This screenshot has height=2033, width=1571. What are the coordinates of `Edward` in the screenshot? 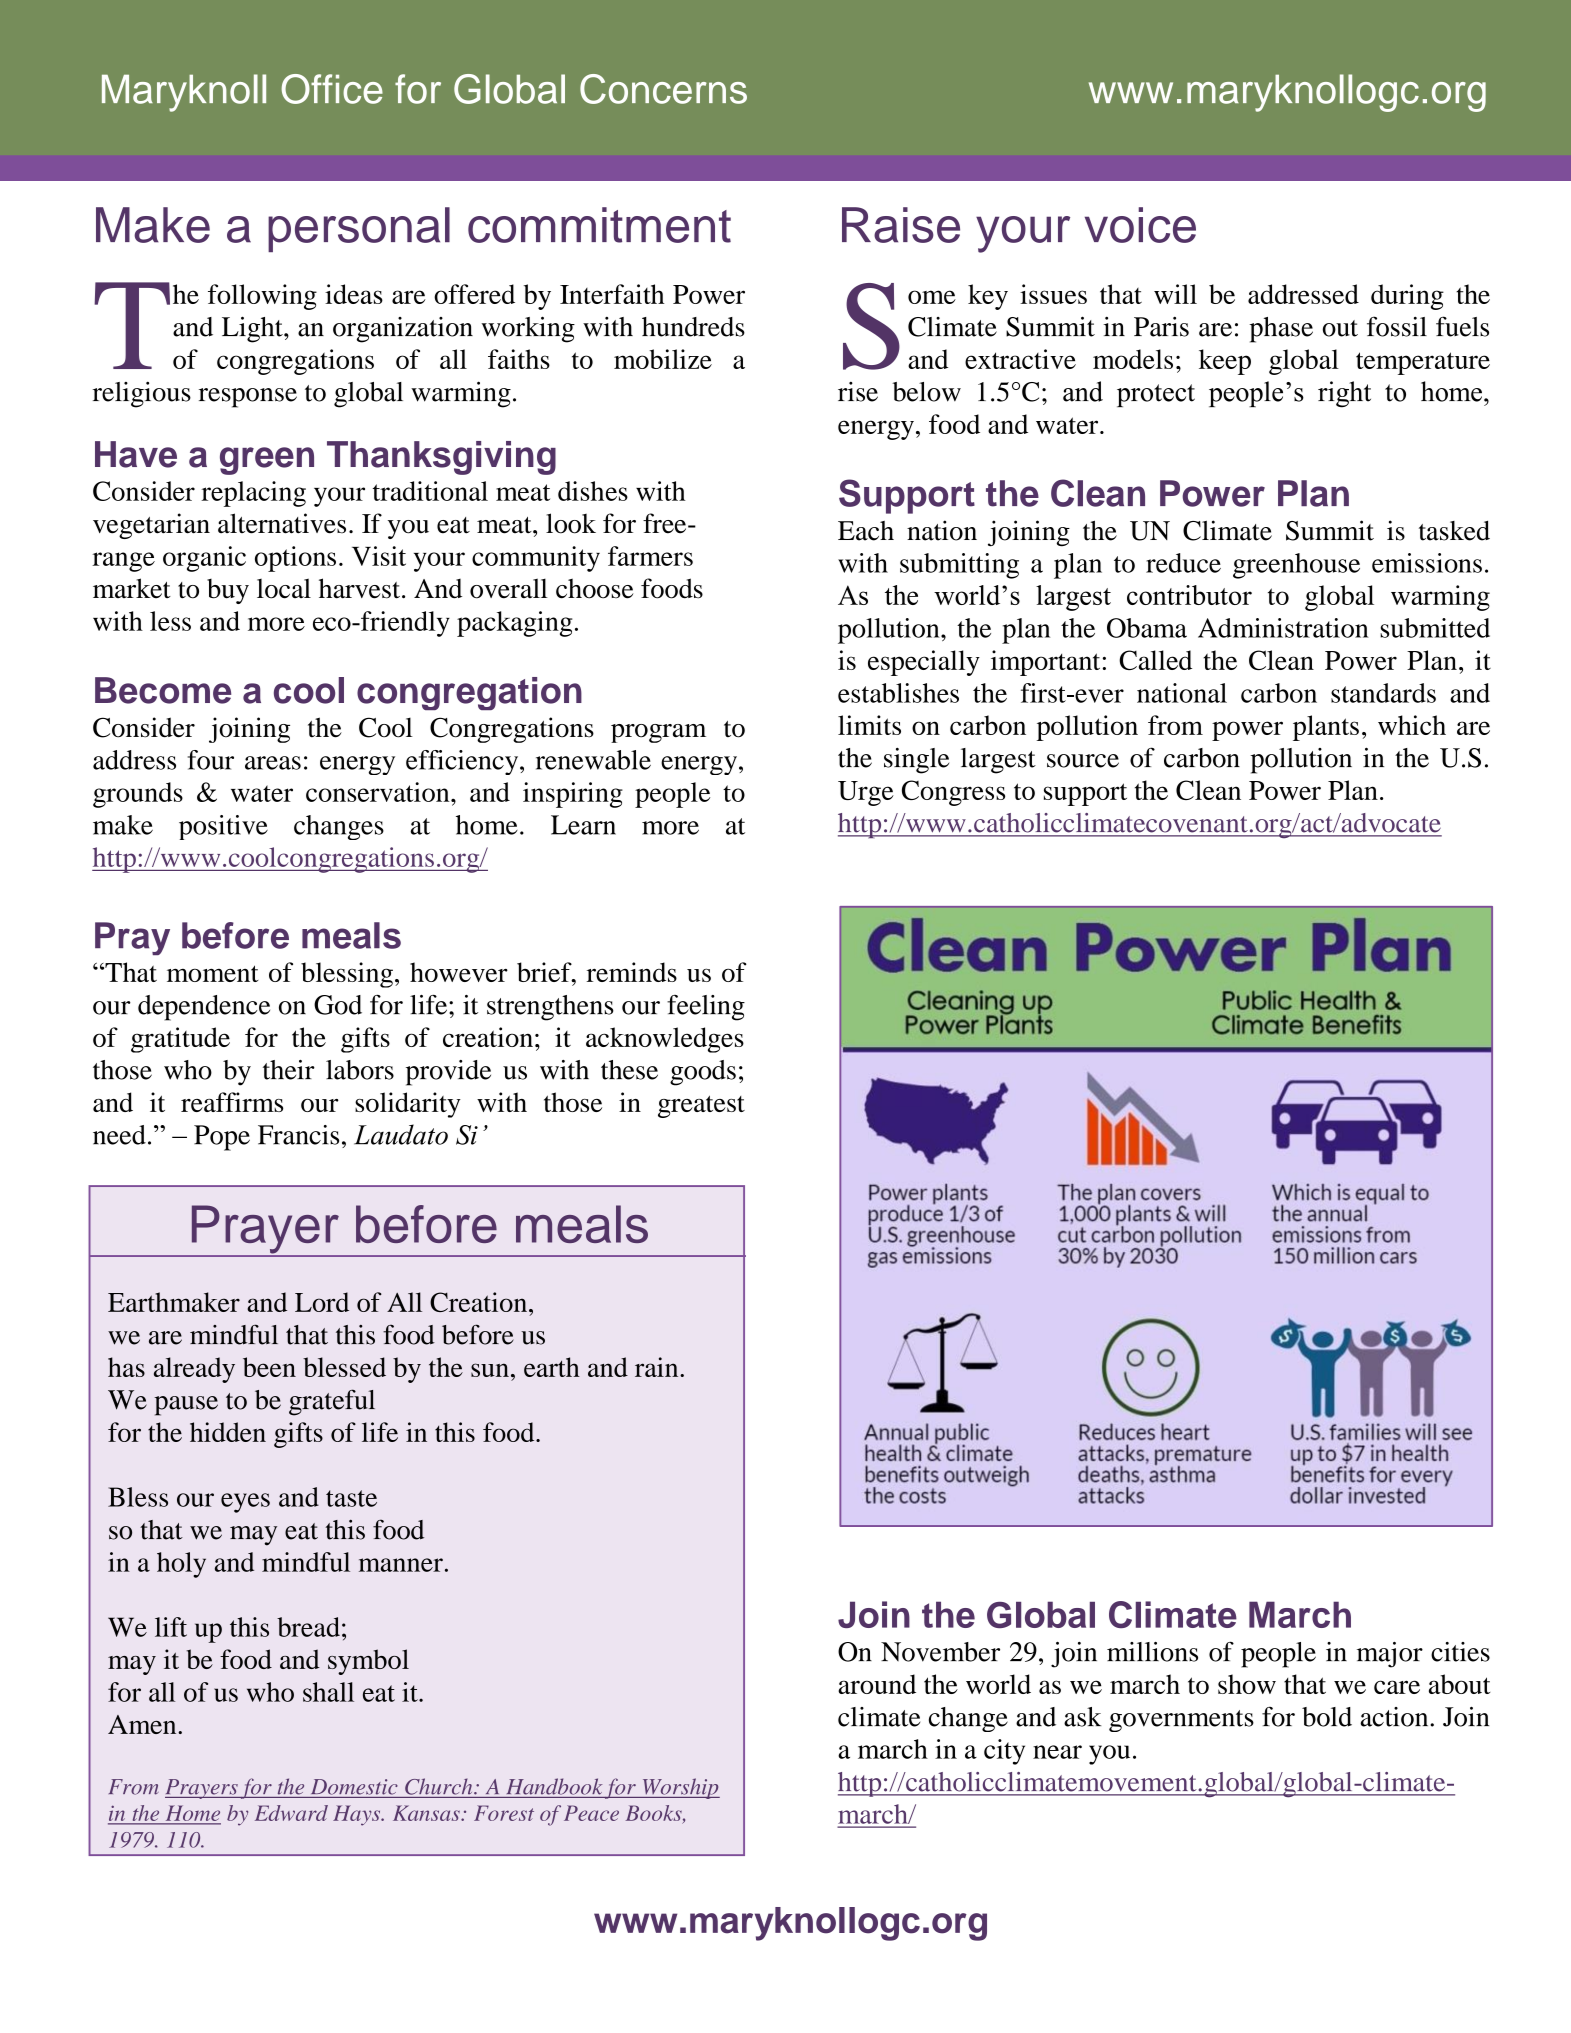 It's located at (291, 1813).
